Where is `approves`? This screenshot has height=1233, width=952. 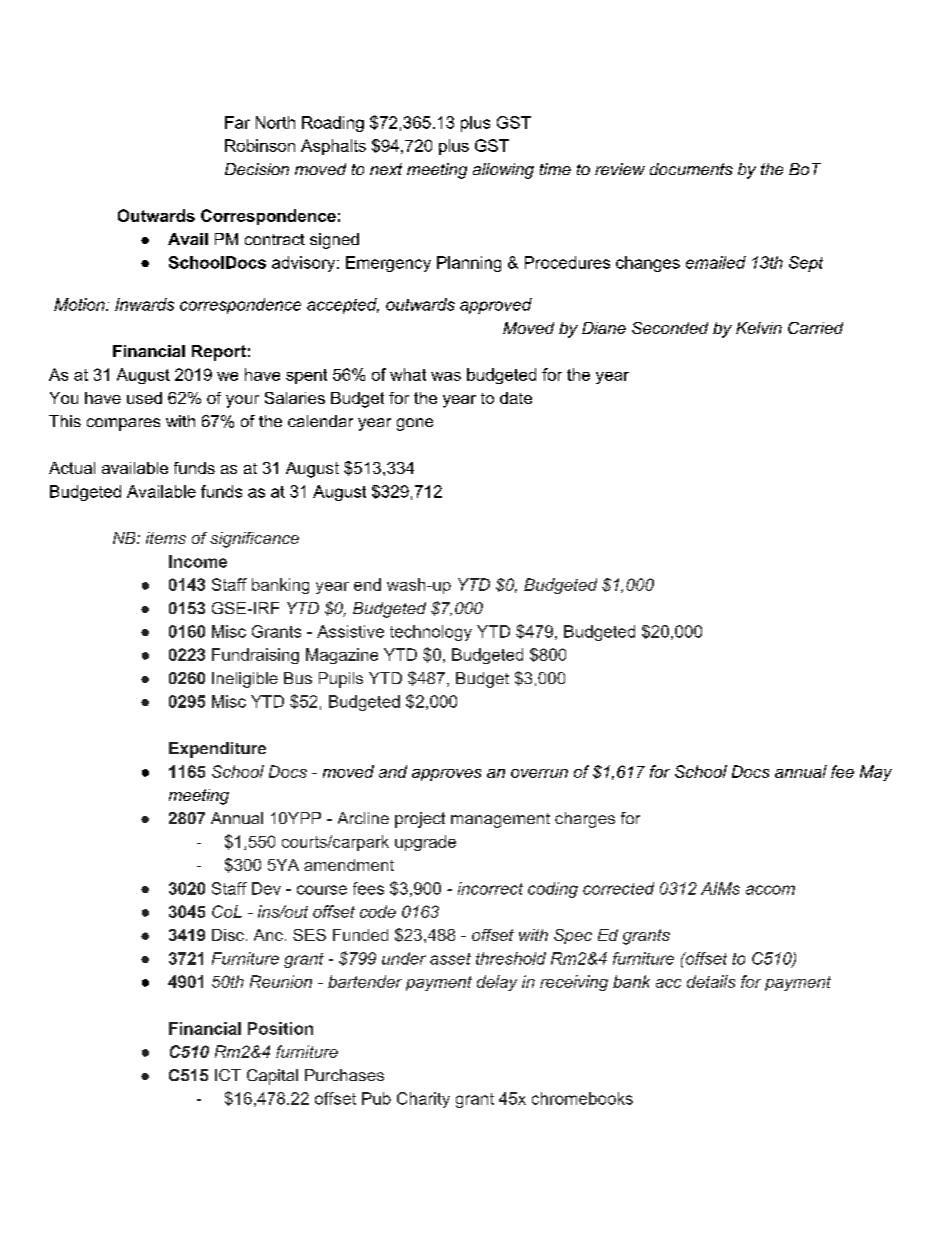
approves is located at coordinates (446, 775).
